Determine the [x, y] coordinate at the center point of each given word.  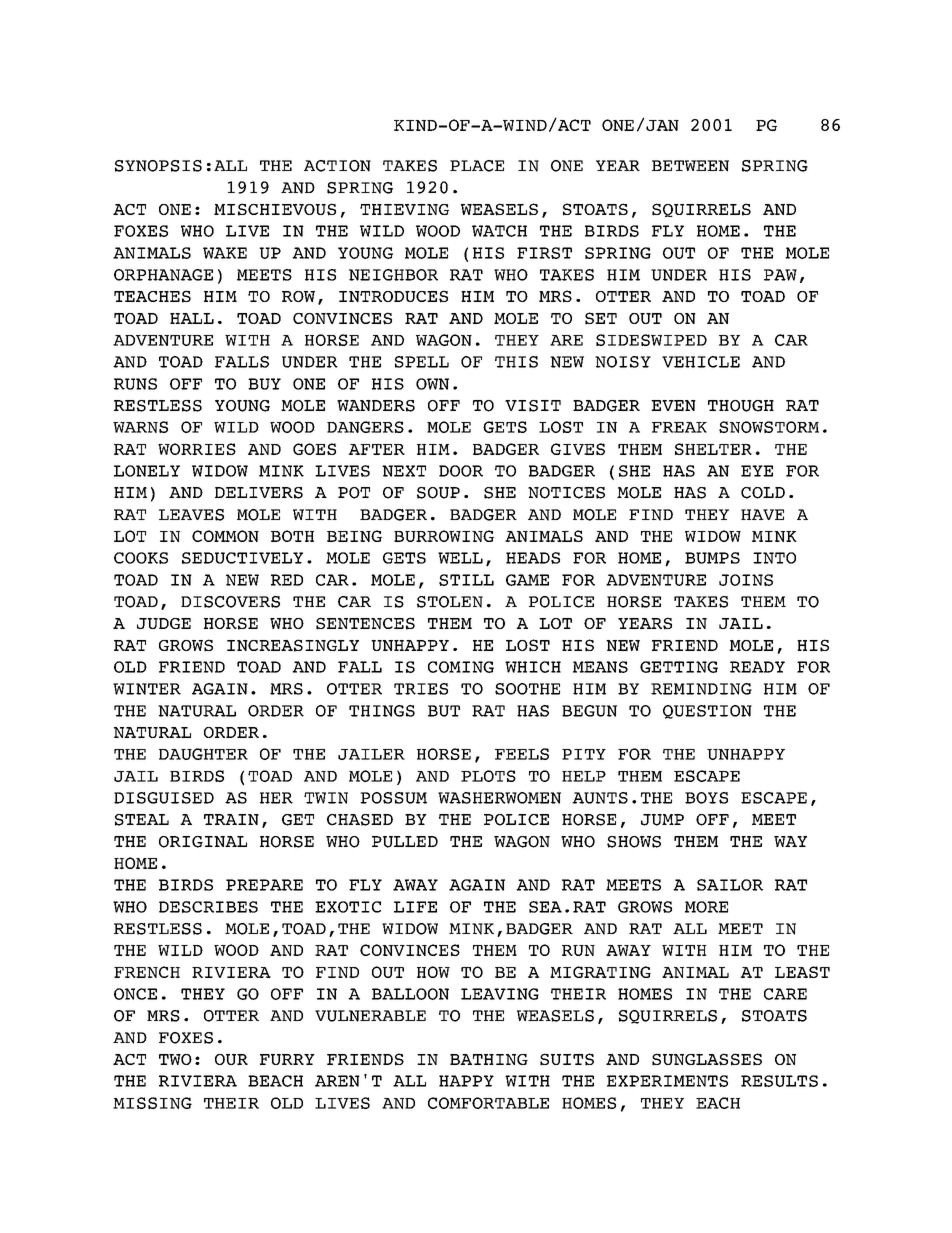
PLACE [477, 166]
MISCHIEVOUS [275, 209]
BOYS [706, 798]
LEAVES [191, 515]
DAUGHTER [203, 754]
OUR [231, 1059]
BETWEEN [690, 166]
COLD [763, 493]
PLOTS [488, 776]
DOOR [461, 471]
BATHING [489, 1059]
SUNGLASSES [707, 1059]
